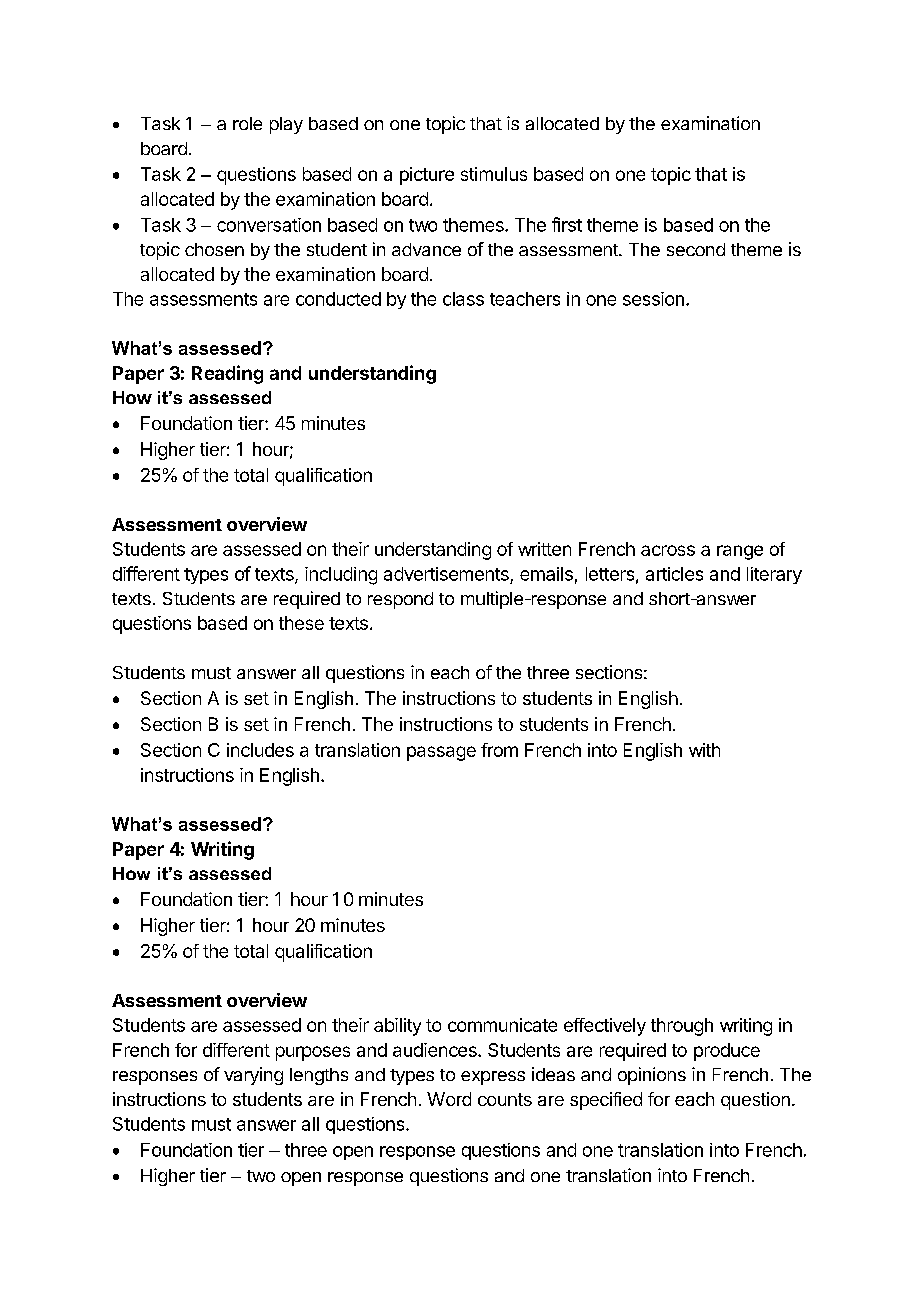 The width and height of the document is (924, 1308). What do you see at coordinates (696, 249) in the document?
I see `second` at bounding box center [696, 249].
